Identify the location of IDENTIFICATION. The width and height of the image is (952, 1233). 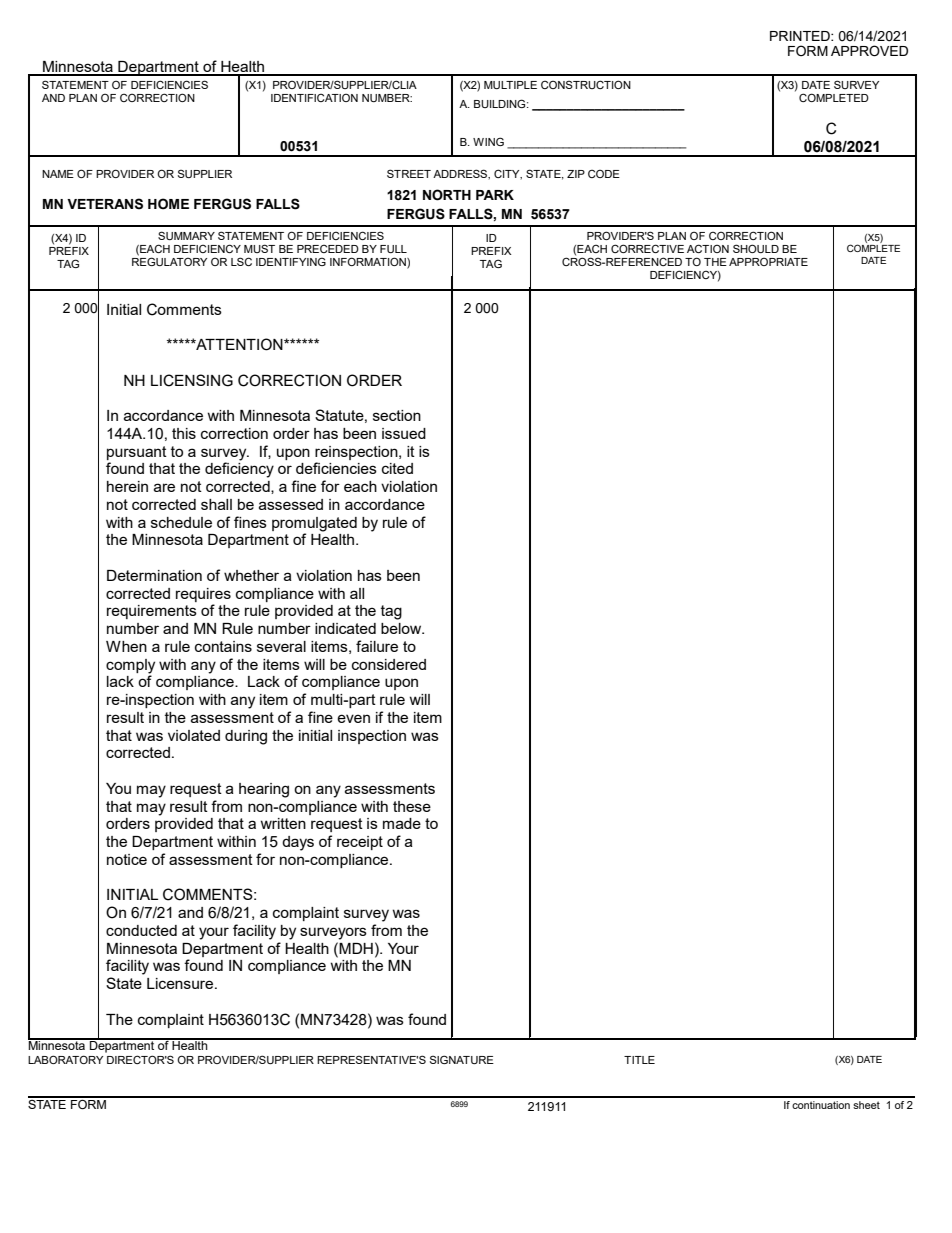
(314, 97).
